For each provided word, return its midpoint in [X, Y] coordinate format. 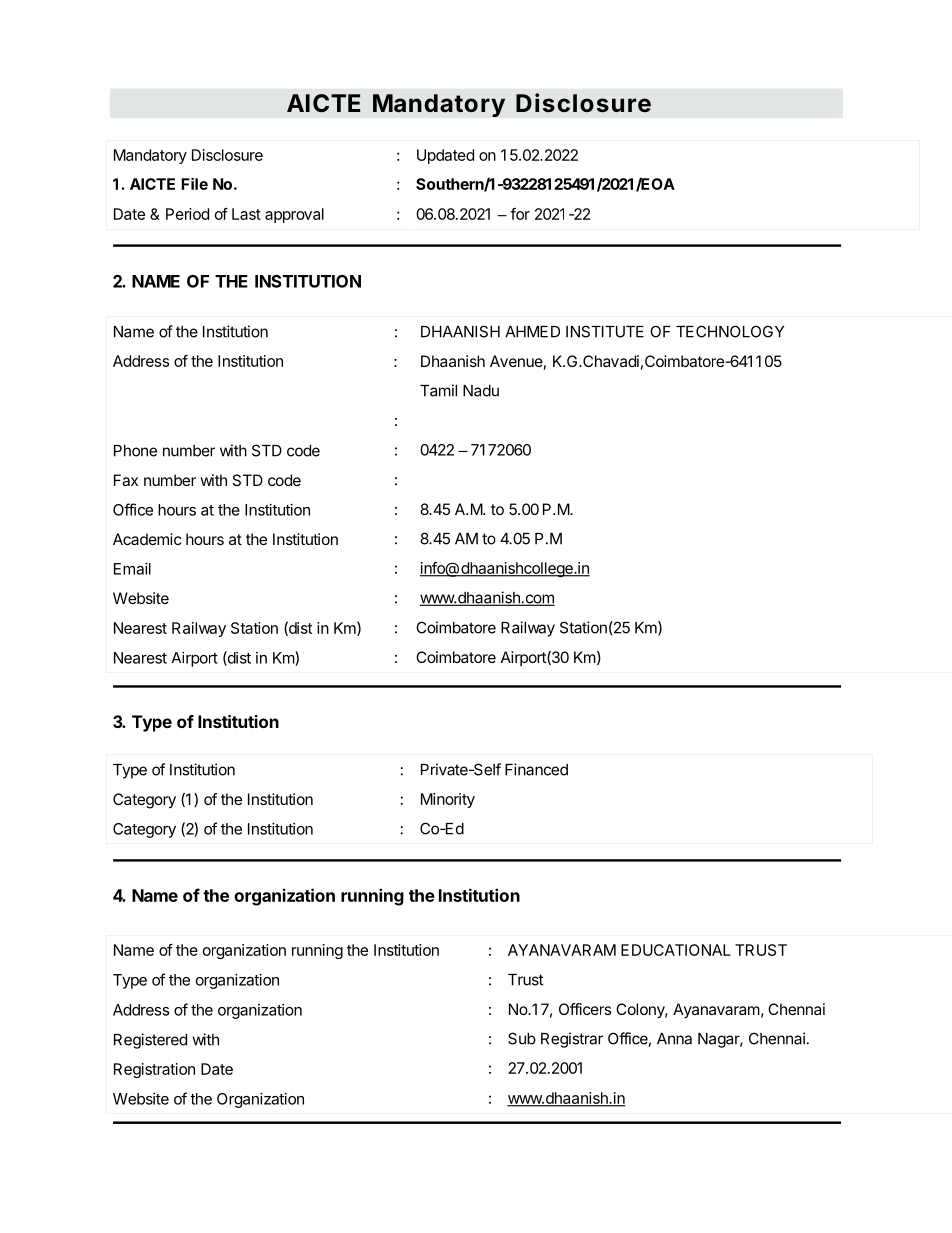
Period [187, 214]
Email [132, 569]
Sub [522, 1038]
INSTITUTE [605, 331]
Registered [150, 1041]
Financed [536, 769]
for [520, 214]
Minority [448, 800]
